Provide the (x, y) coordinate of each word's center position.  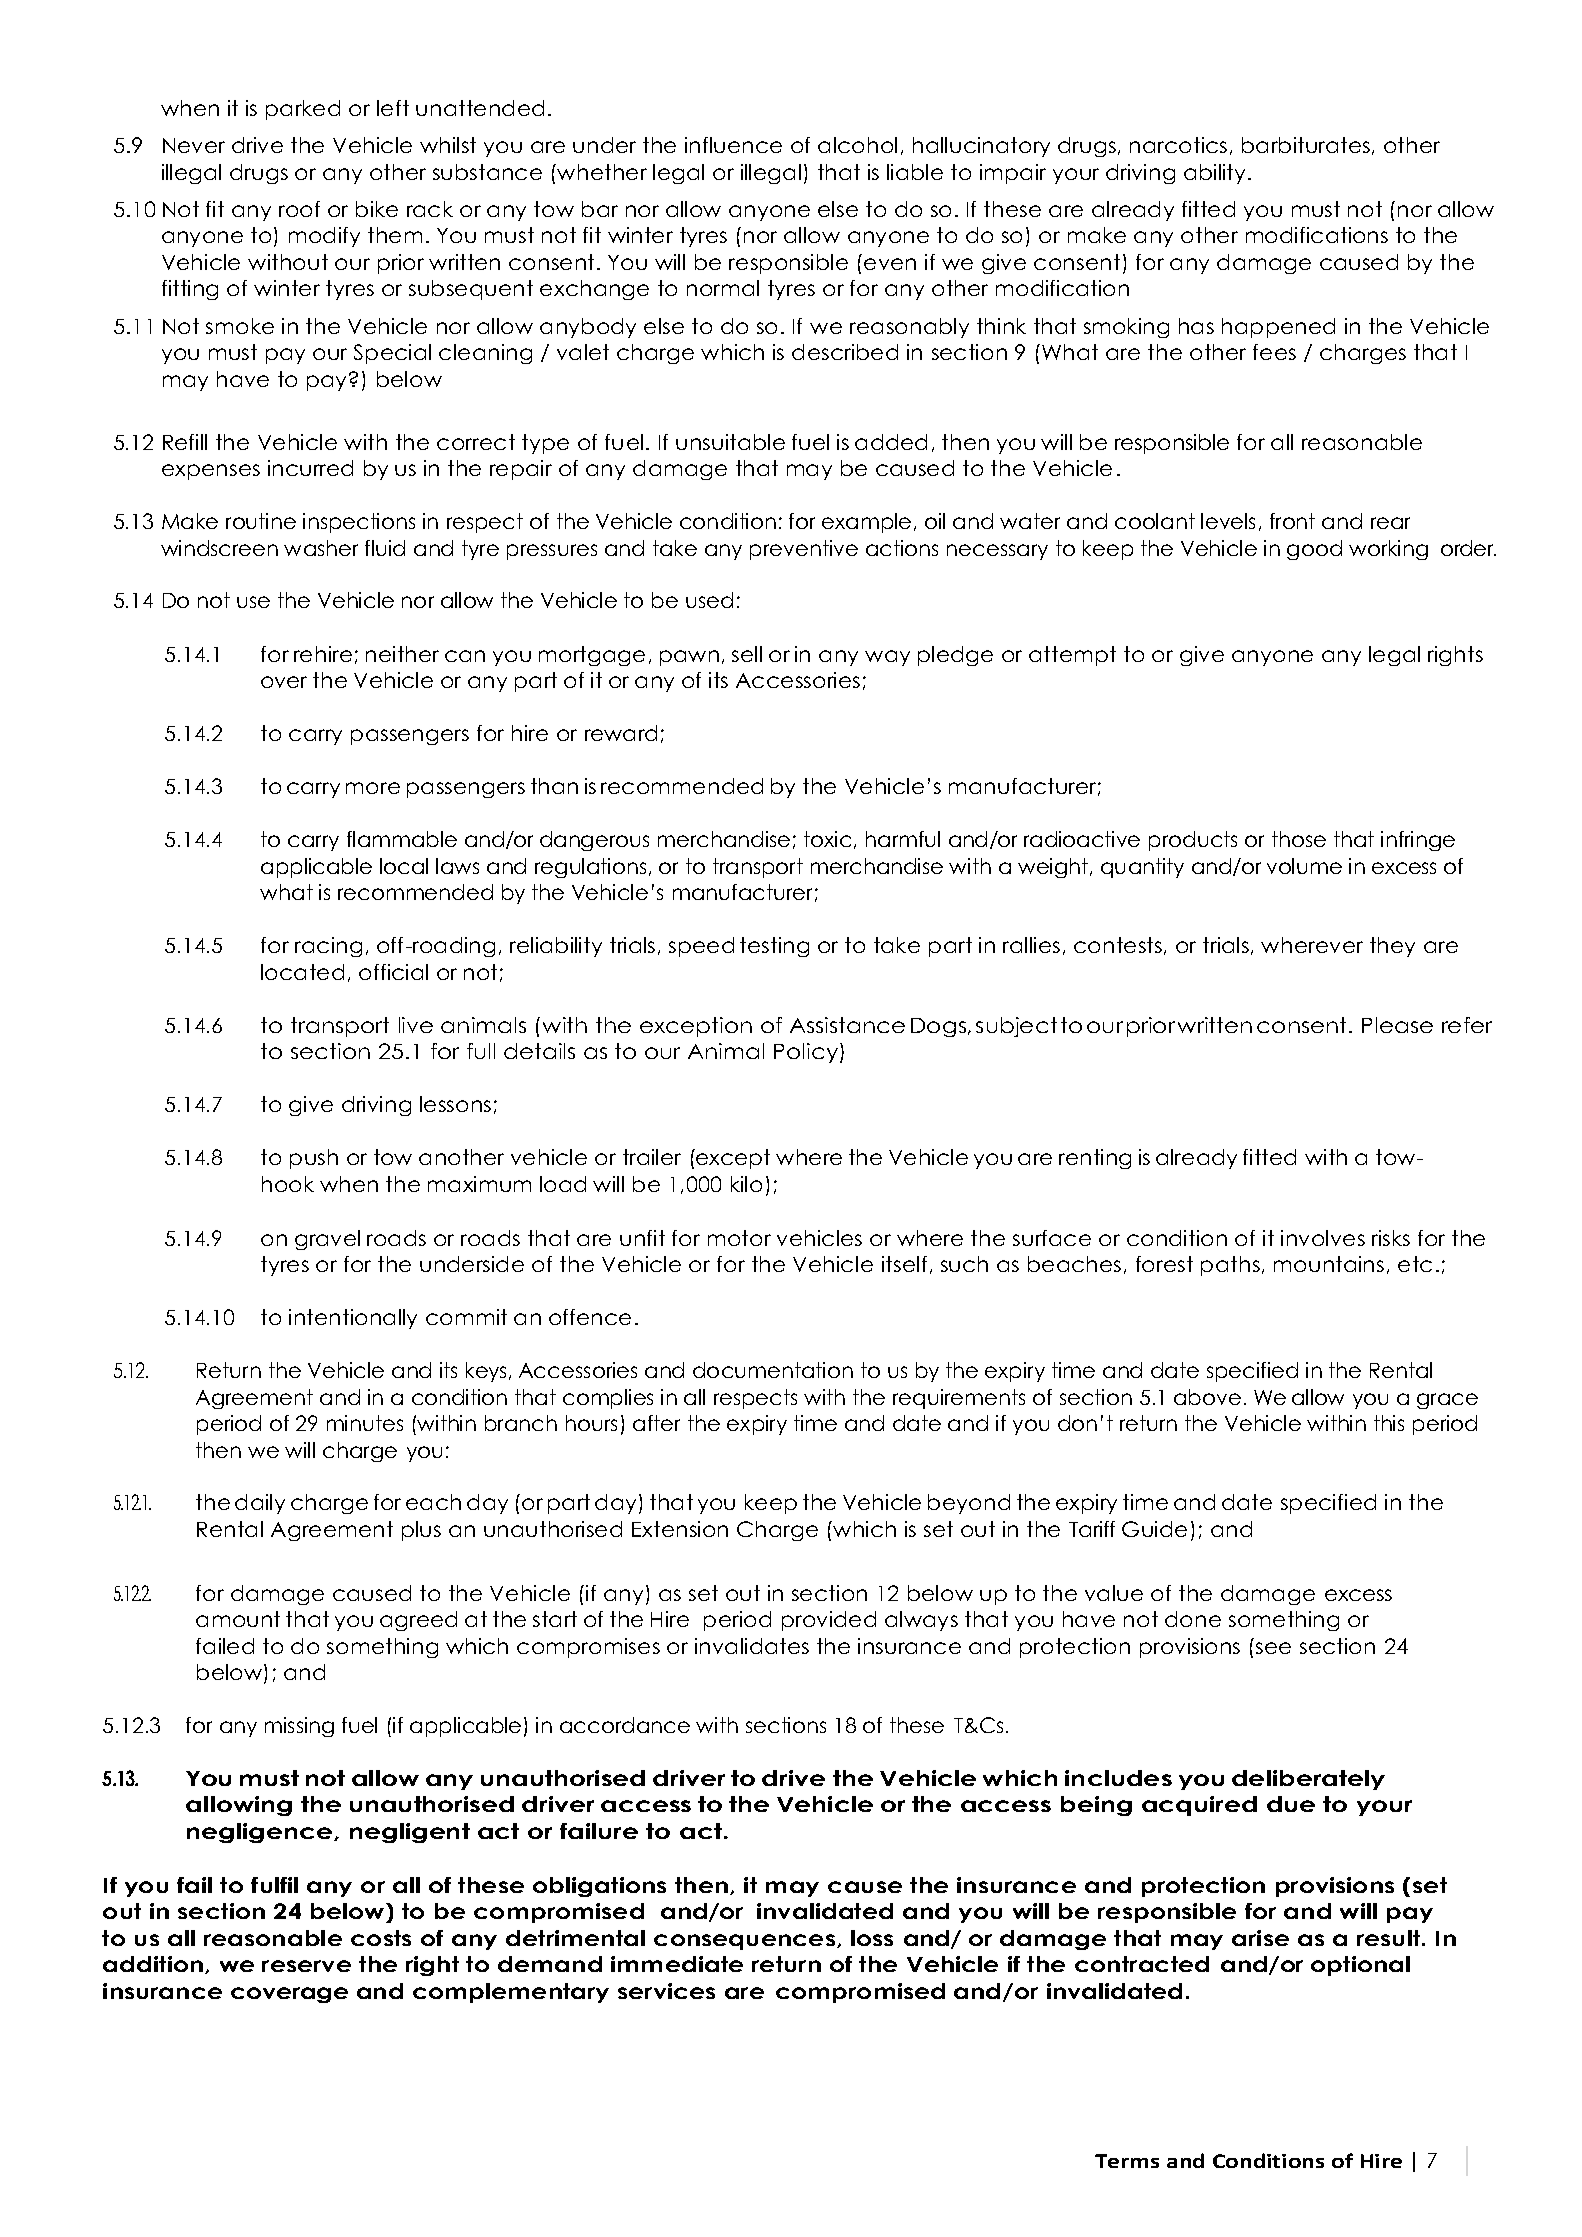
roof (299, 209)
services (666, 1991)
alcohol (857, 145)
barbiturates (1306, 145)
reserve (306, 1966)
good (1314, 550)
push (314, 1159)
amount (238, 1619)
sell (747, 654)
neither (402, 654)
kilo (746, 1184)
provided (829, 1621)
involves (1323, 1238)
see (1273, 1648)
